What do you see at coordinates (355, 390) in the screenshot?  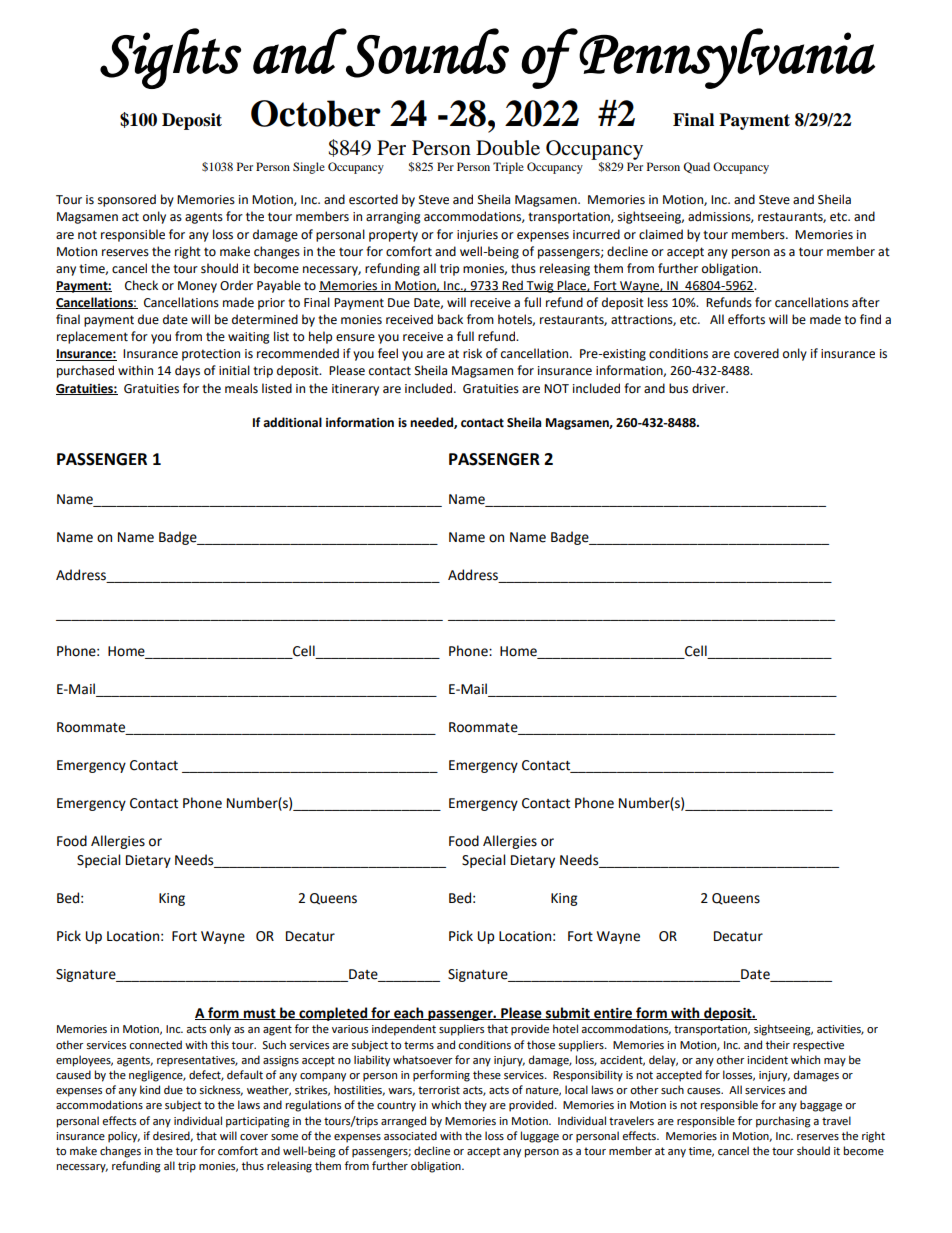 I see `itinerary` at bounding box center [355, 390].
